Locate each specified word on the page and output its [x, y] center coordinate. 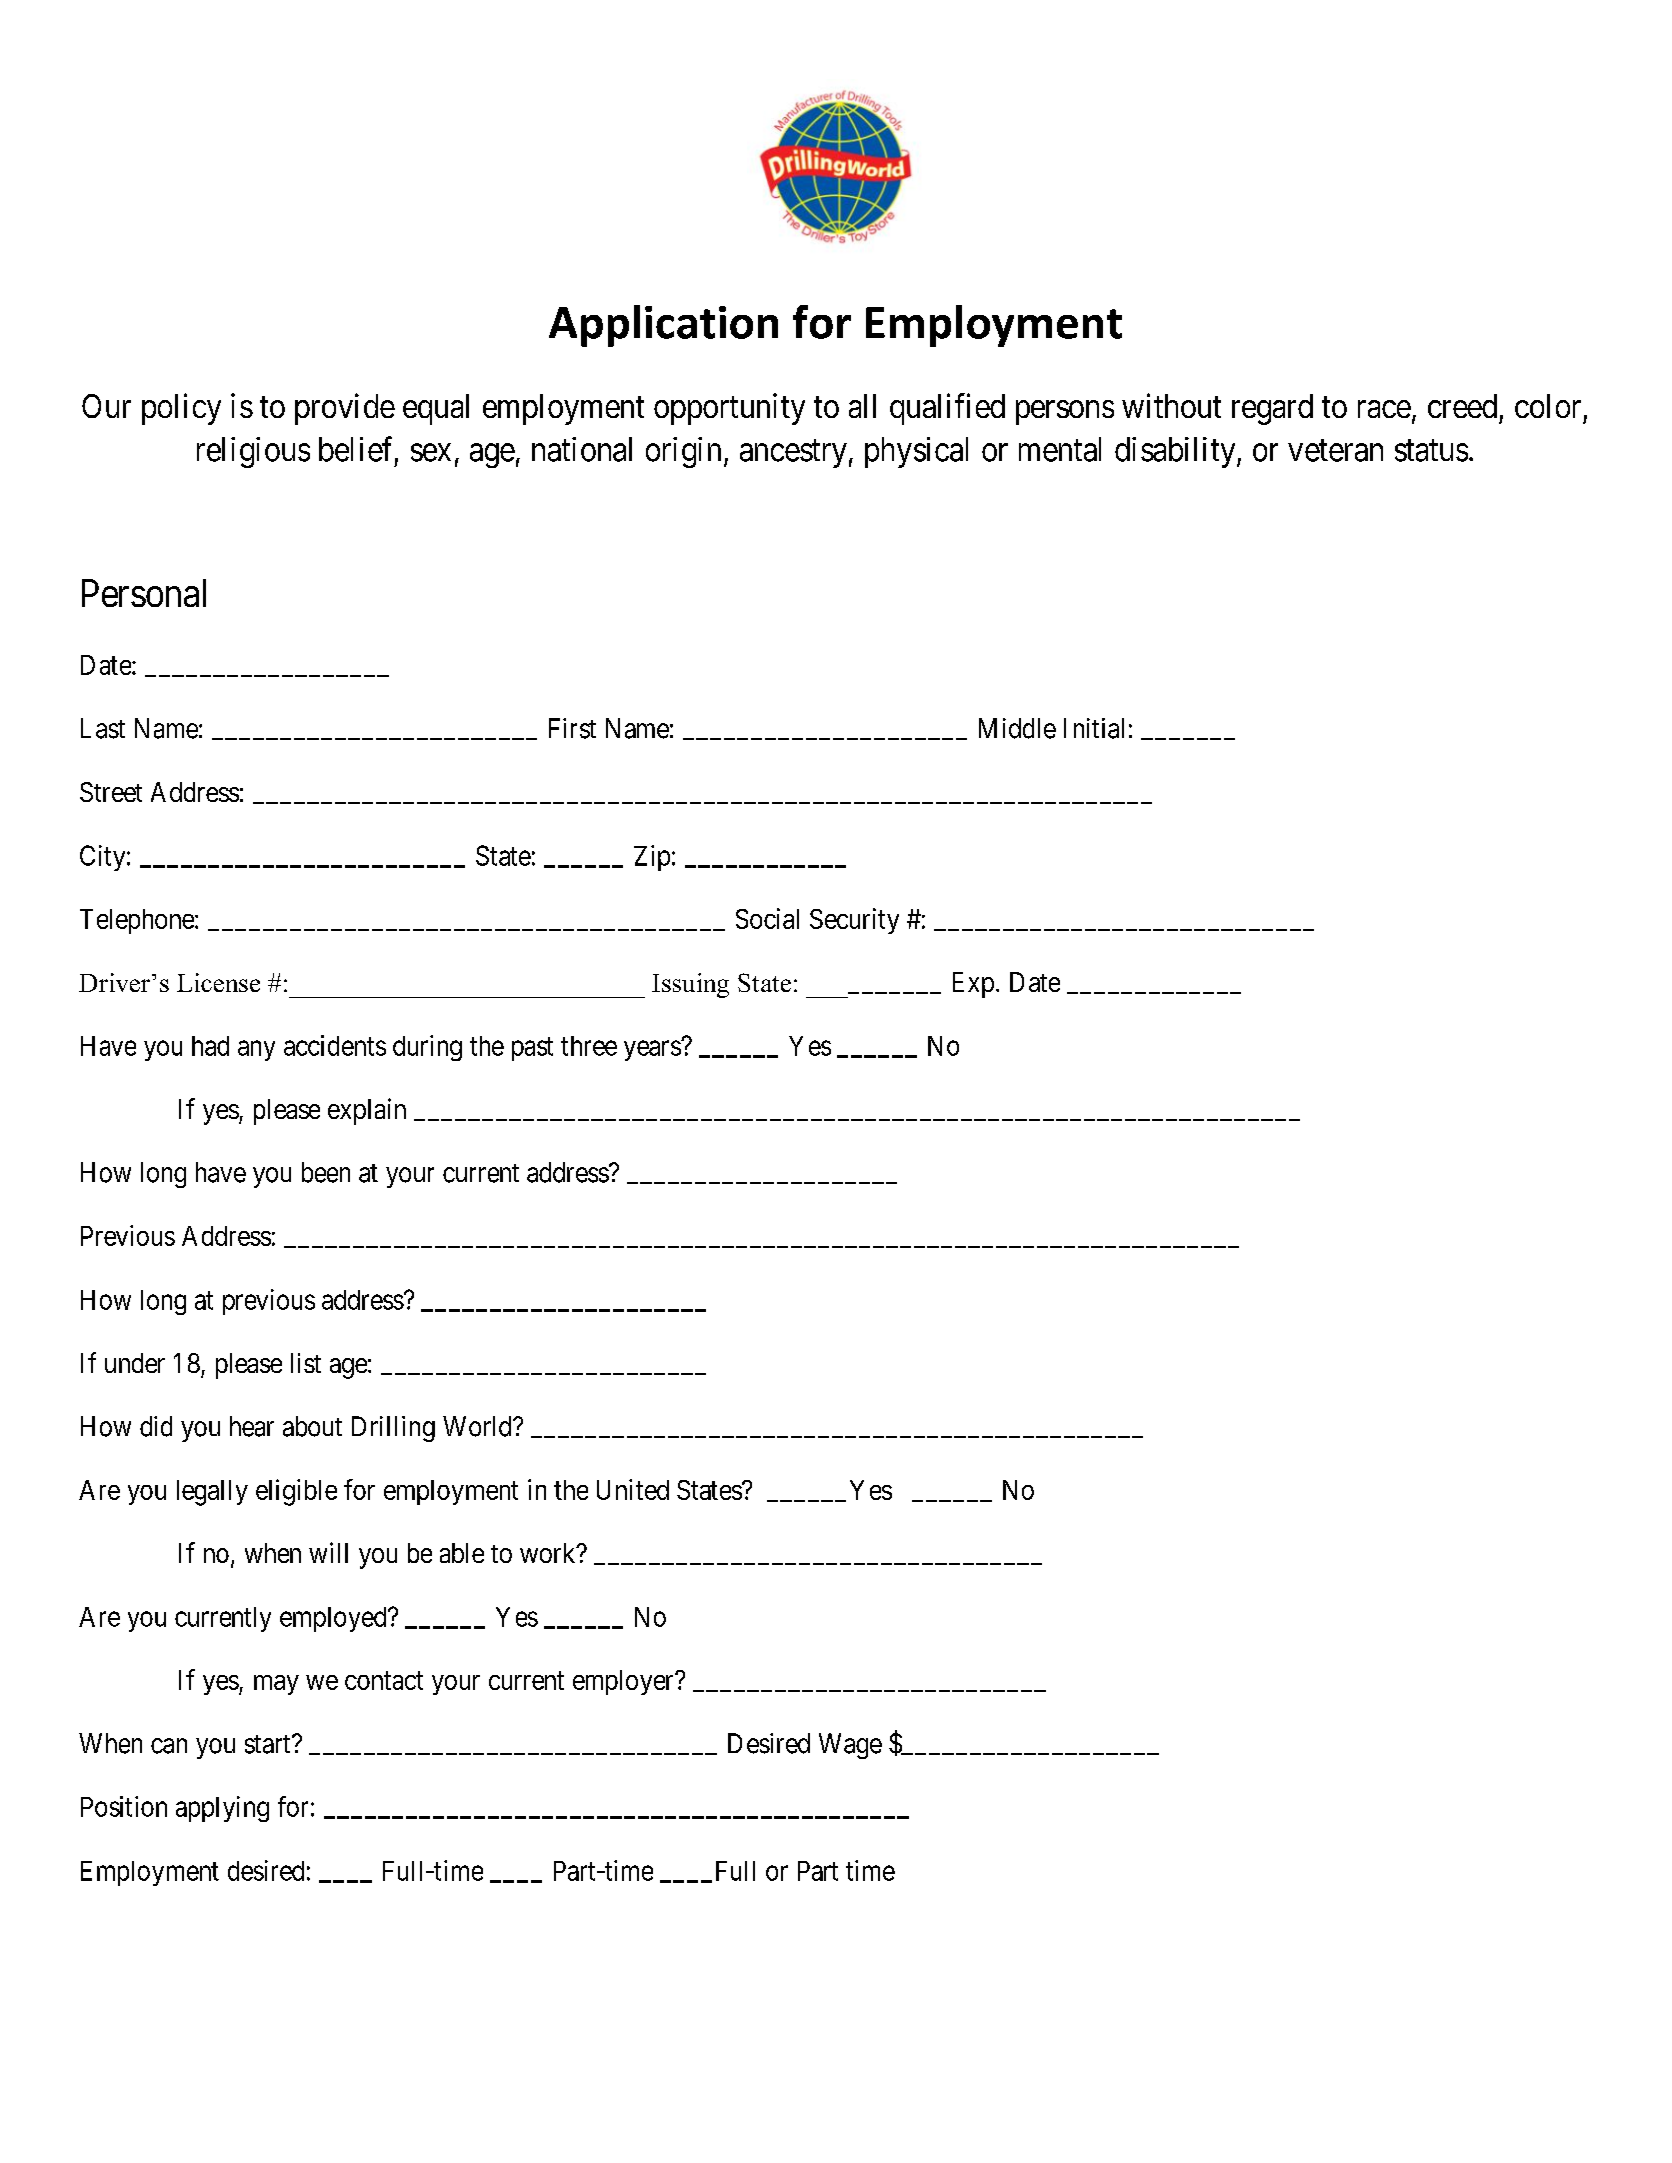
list [306, 1363]
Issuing [690, 985]
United [633, 1489]
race [1384, 409]
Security [854, 921]
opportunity [729, 409]
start [269, 1744]
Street [111, 792]
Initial [1094, 728]
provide [345, 409]
